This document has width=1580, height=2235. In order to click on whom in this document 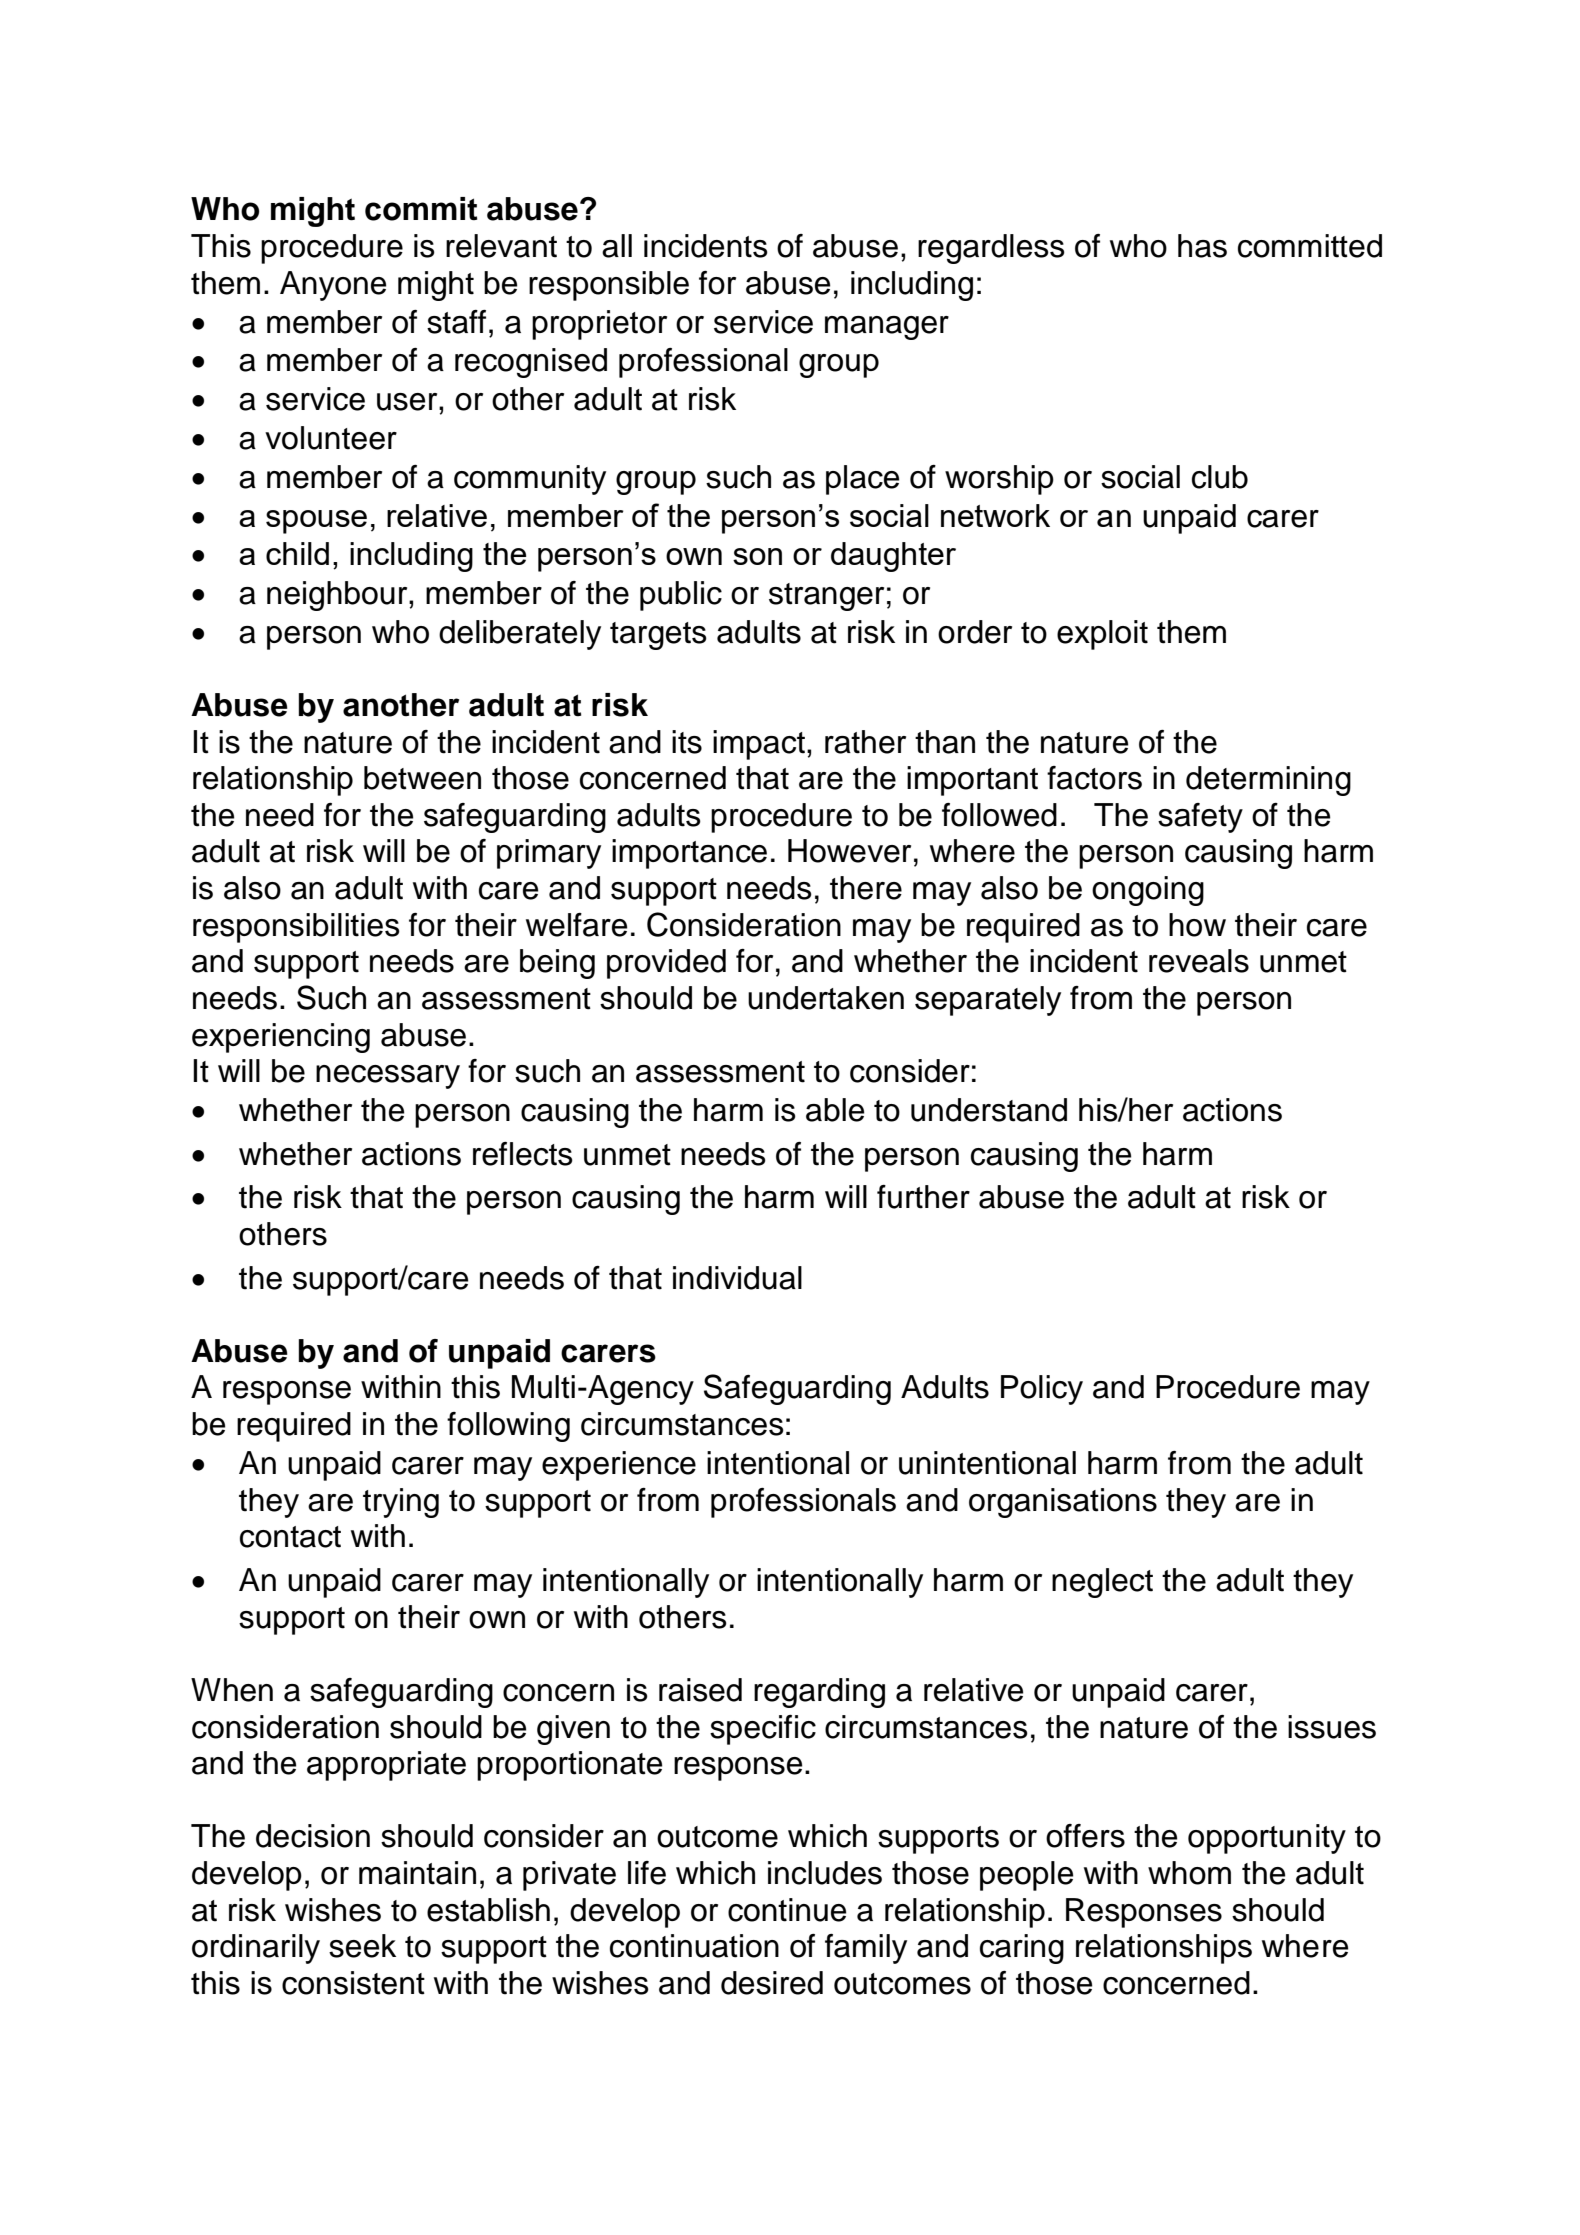, I will do `click(1189, 1873)`.
